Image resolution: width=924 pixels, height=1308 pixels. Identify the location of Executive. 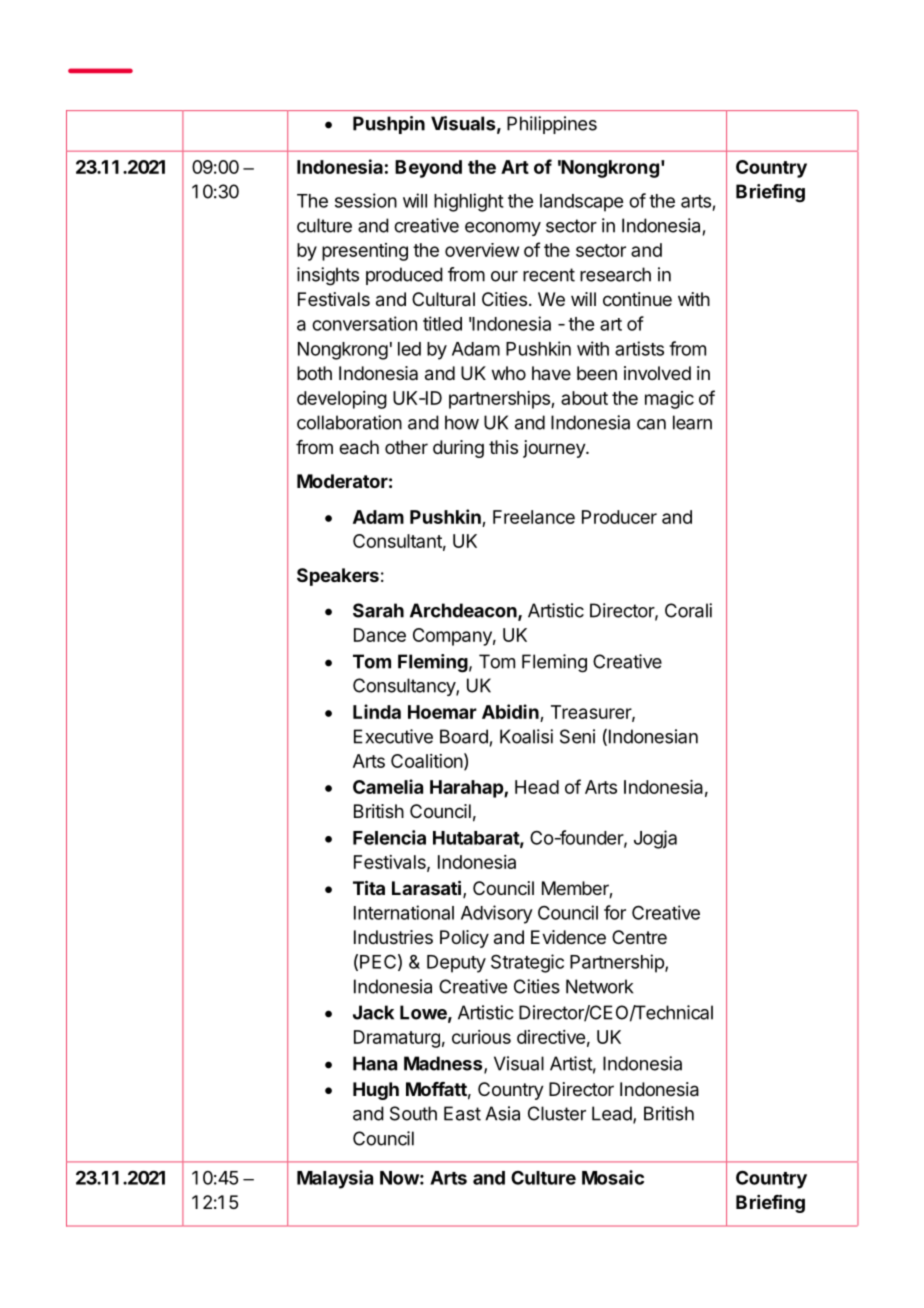
(393, 736).
